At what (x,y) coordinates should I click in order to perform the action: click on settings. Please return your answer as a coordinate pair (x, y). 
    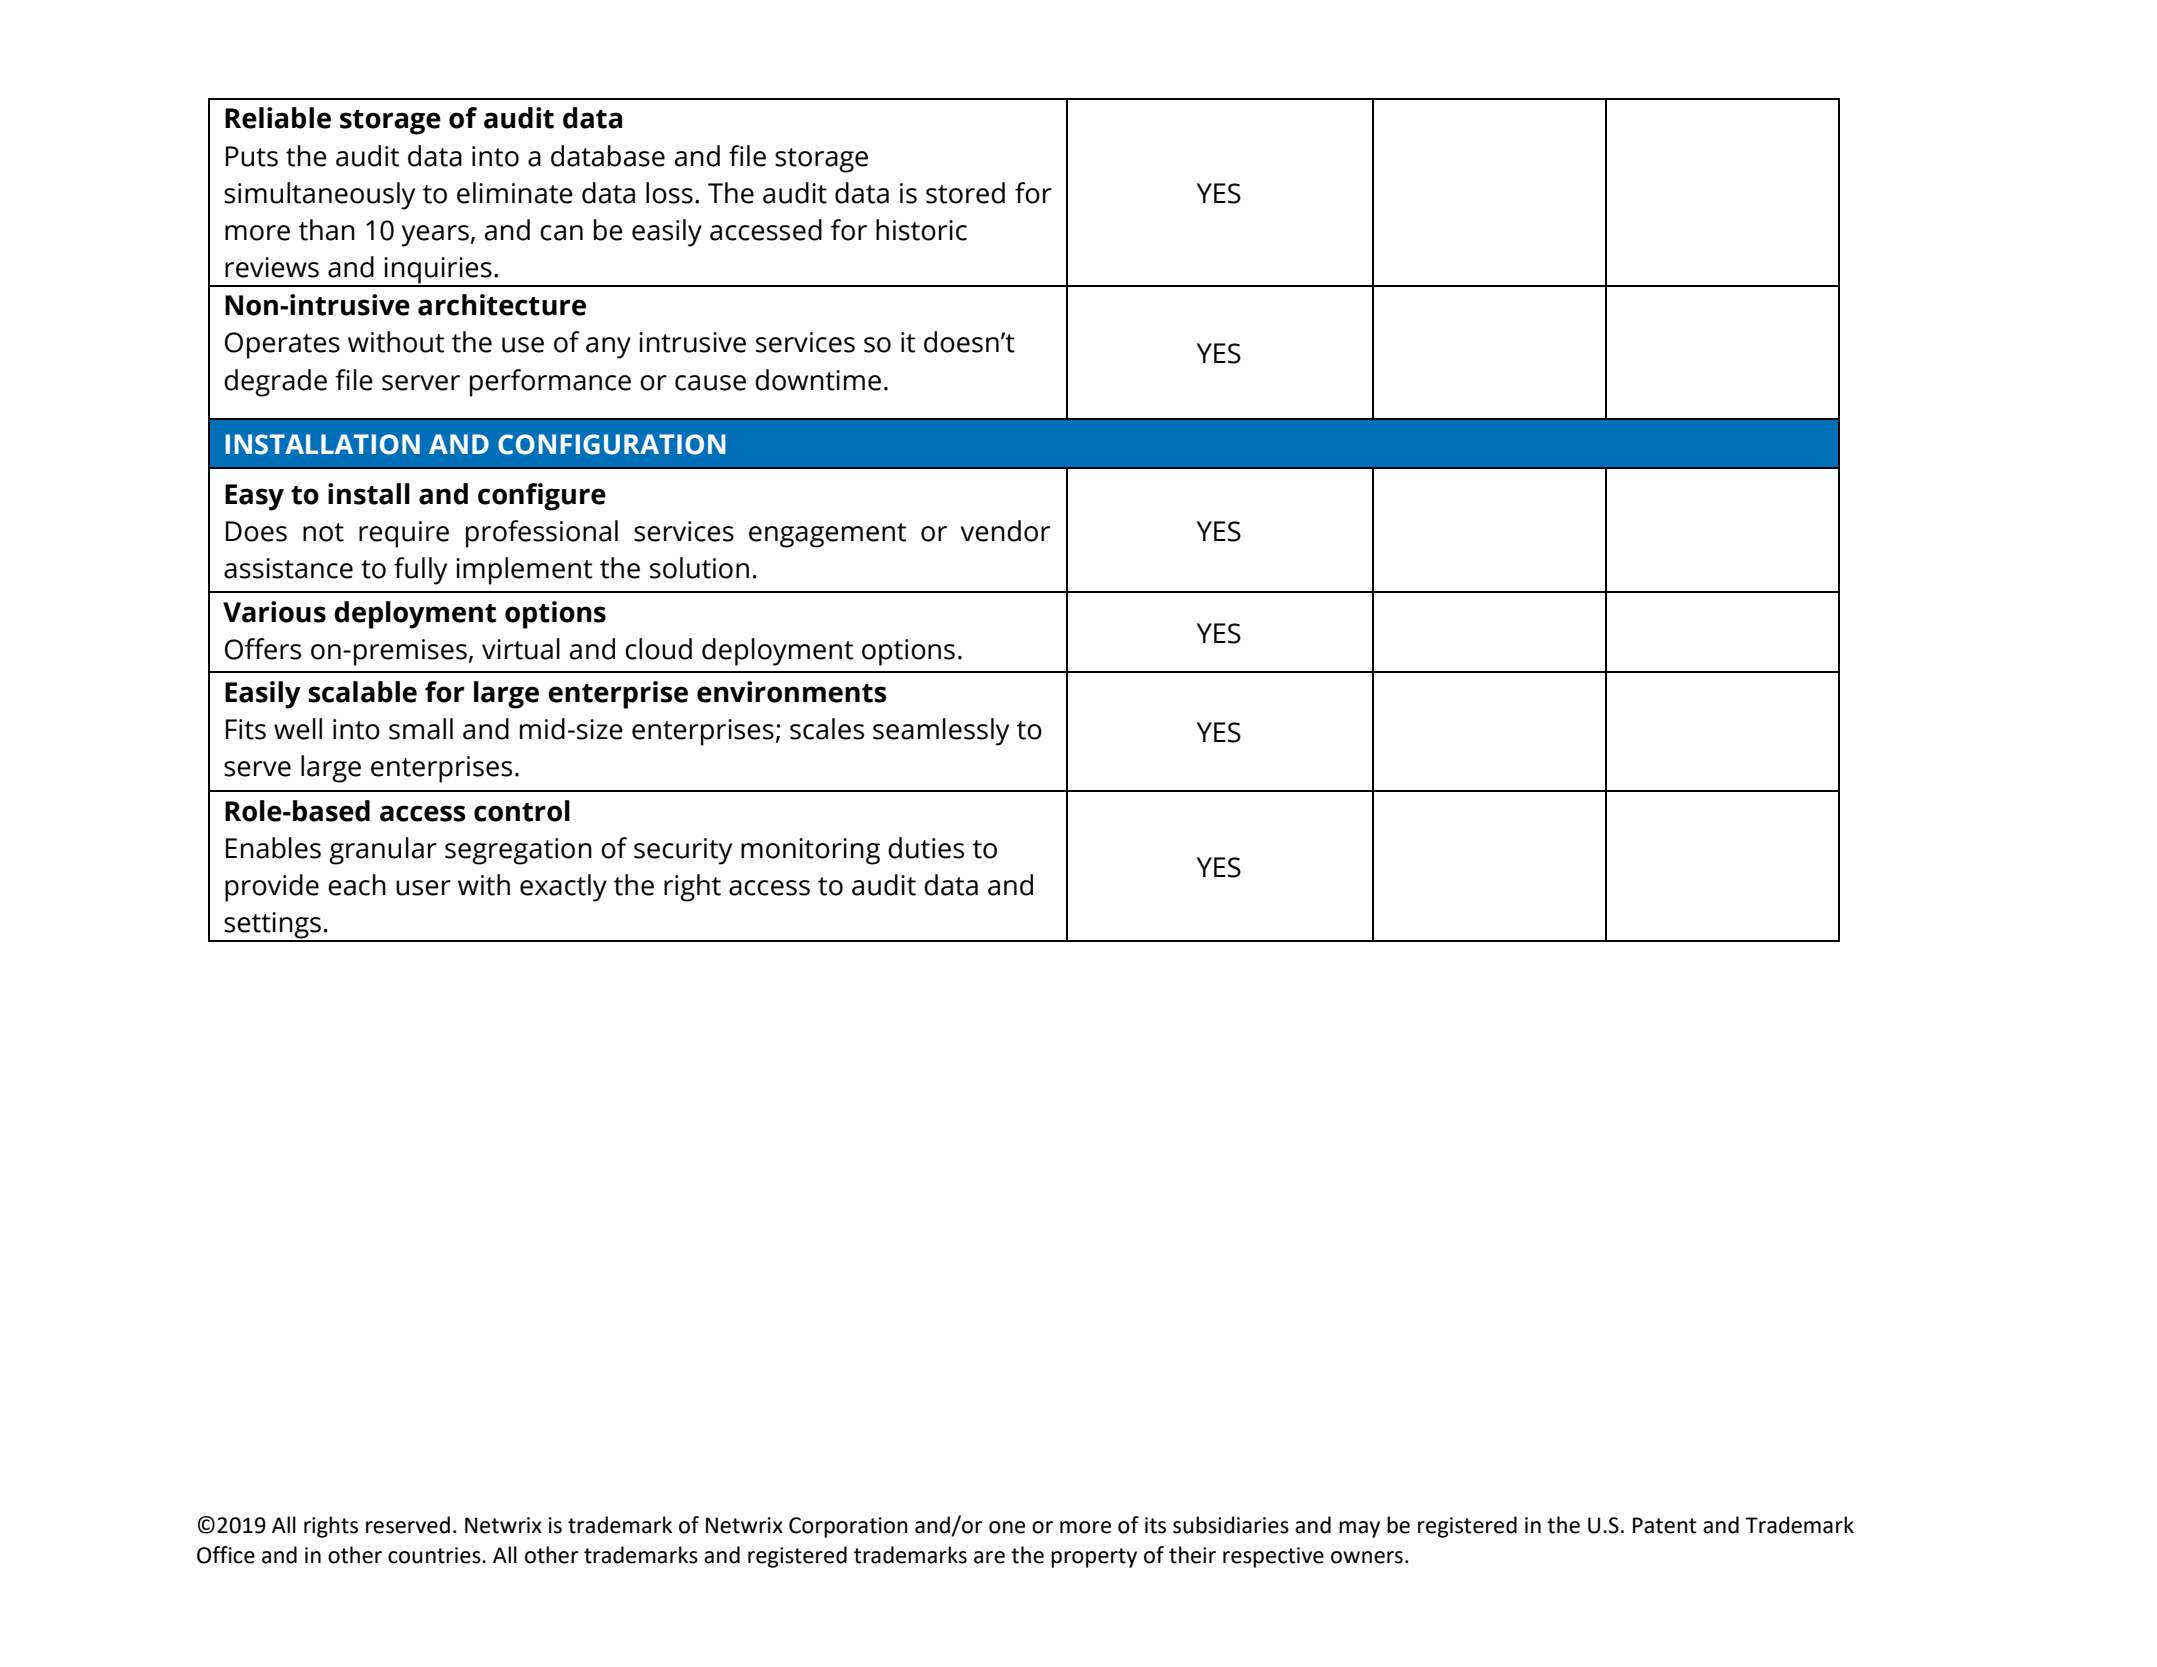
    Looking at the image, I should click on (273, 926).
